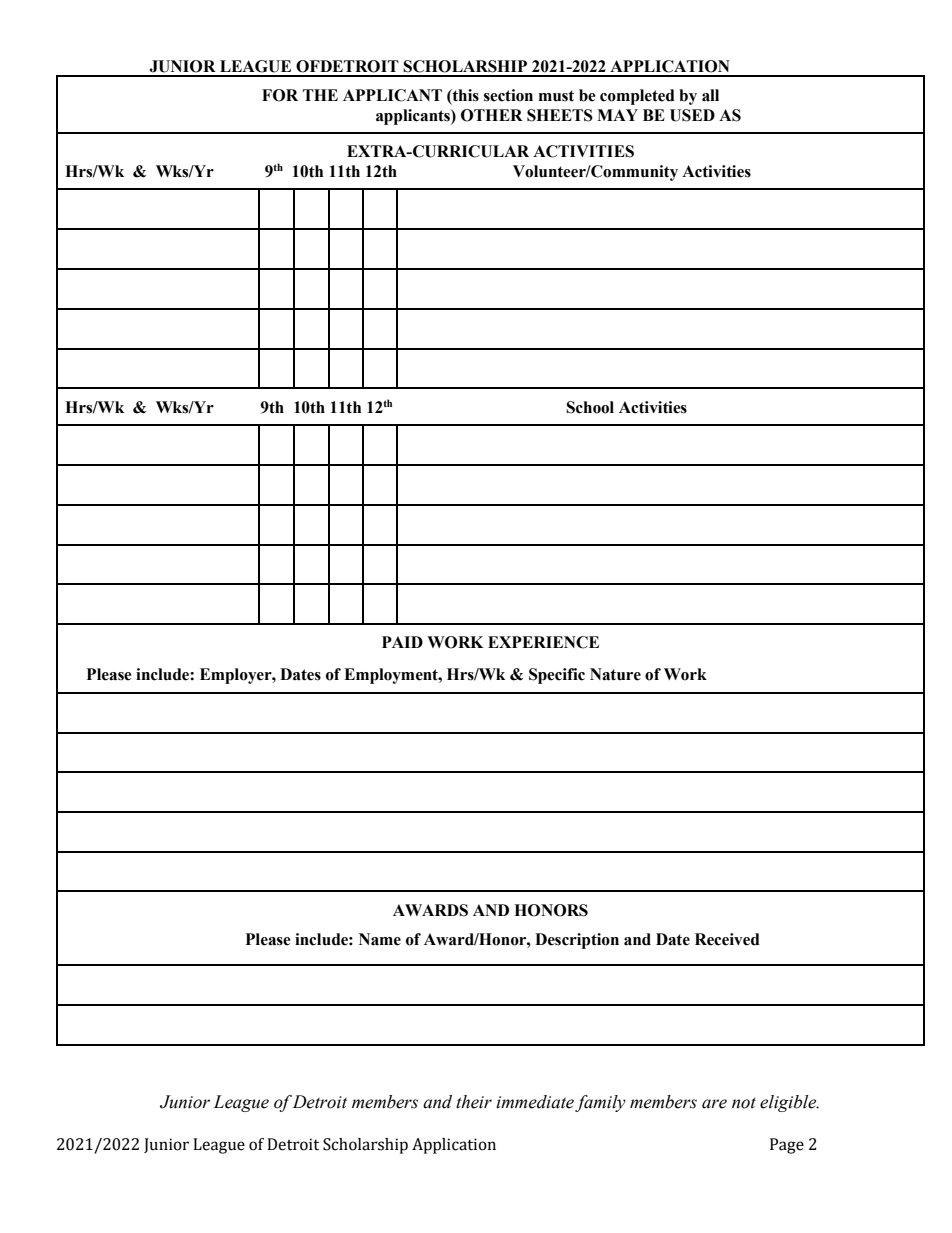  I want to click on SHEETS, so click(560, 115).
